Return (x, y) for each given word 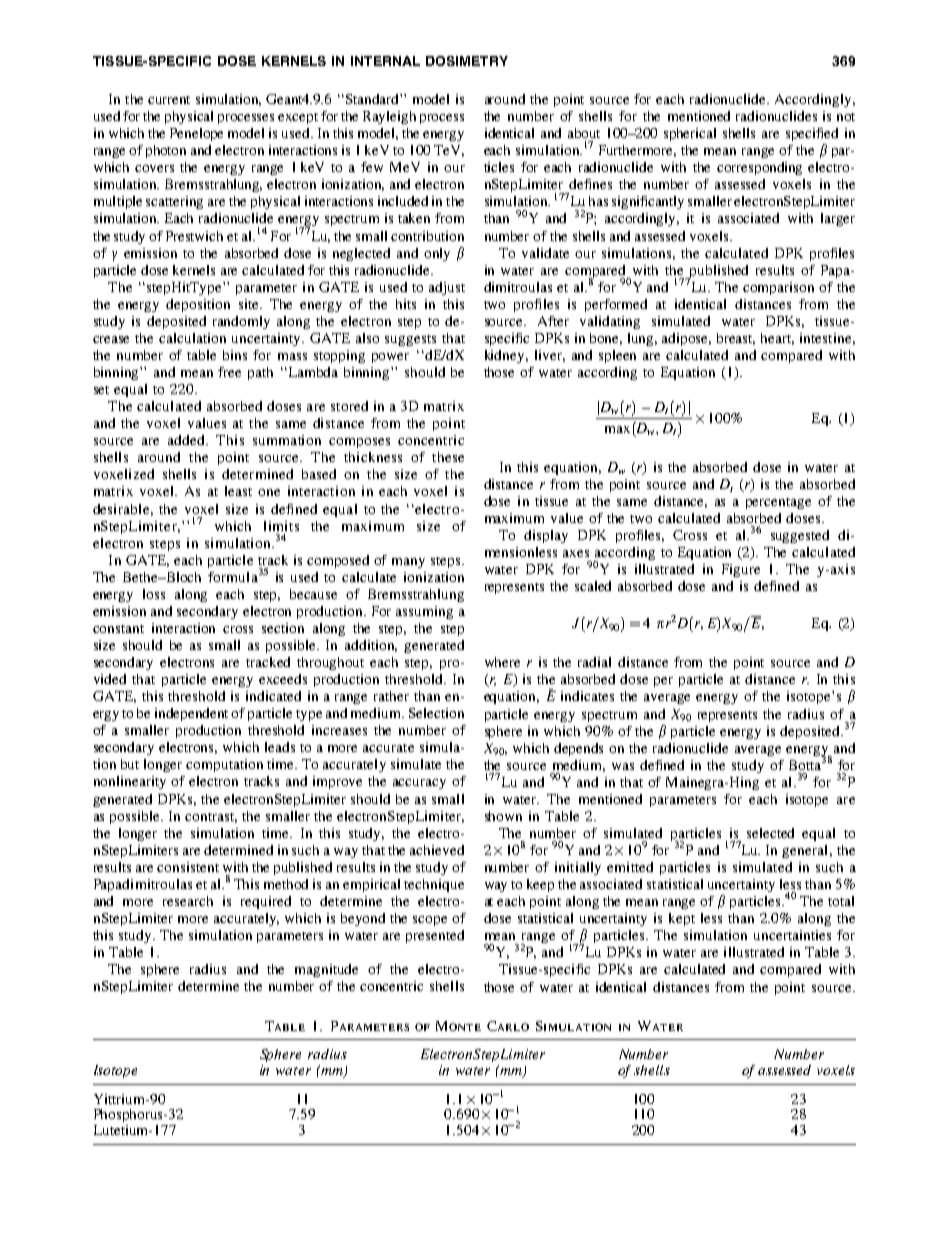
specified (812, 134)
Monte (458, 1026)
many (408, 563)
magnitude (326, 970)
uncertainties (792, 935)
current (169, 100)
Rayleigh (389, 117)
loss (154, 594)
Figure (741, 570)
